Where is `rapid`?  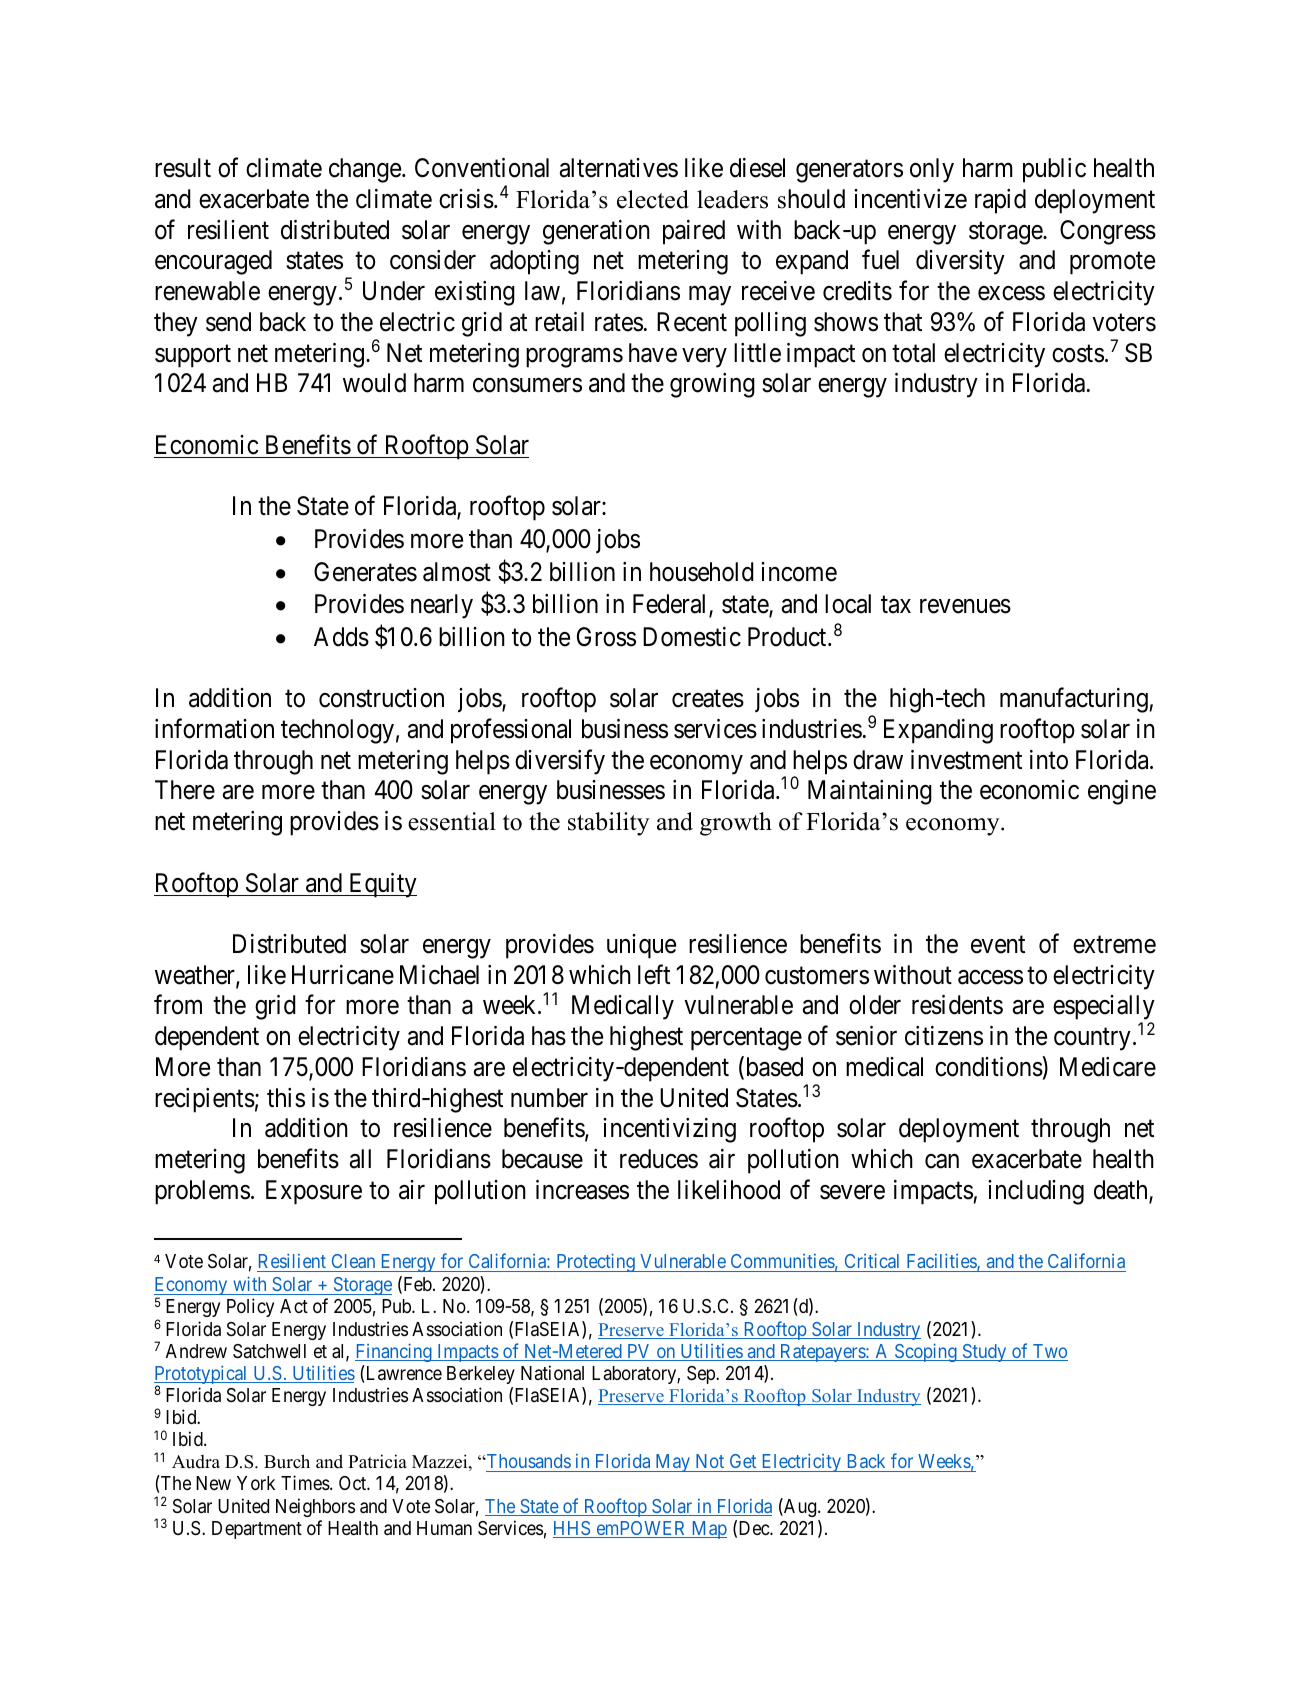
rapid is located at coordinates (1000, 201).
